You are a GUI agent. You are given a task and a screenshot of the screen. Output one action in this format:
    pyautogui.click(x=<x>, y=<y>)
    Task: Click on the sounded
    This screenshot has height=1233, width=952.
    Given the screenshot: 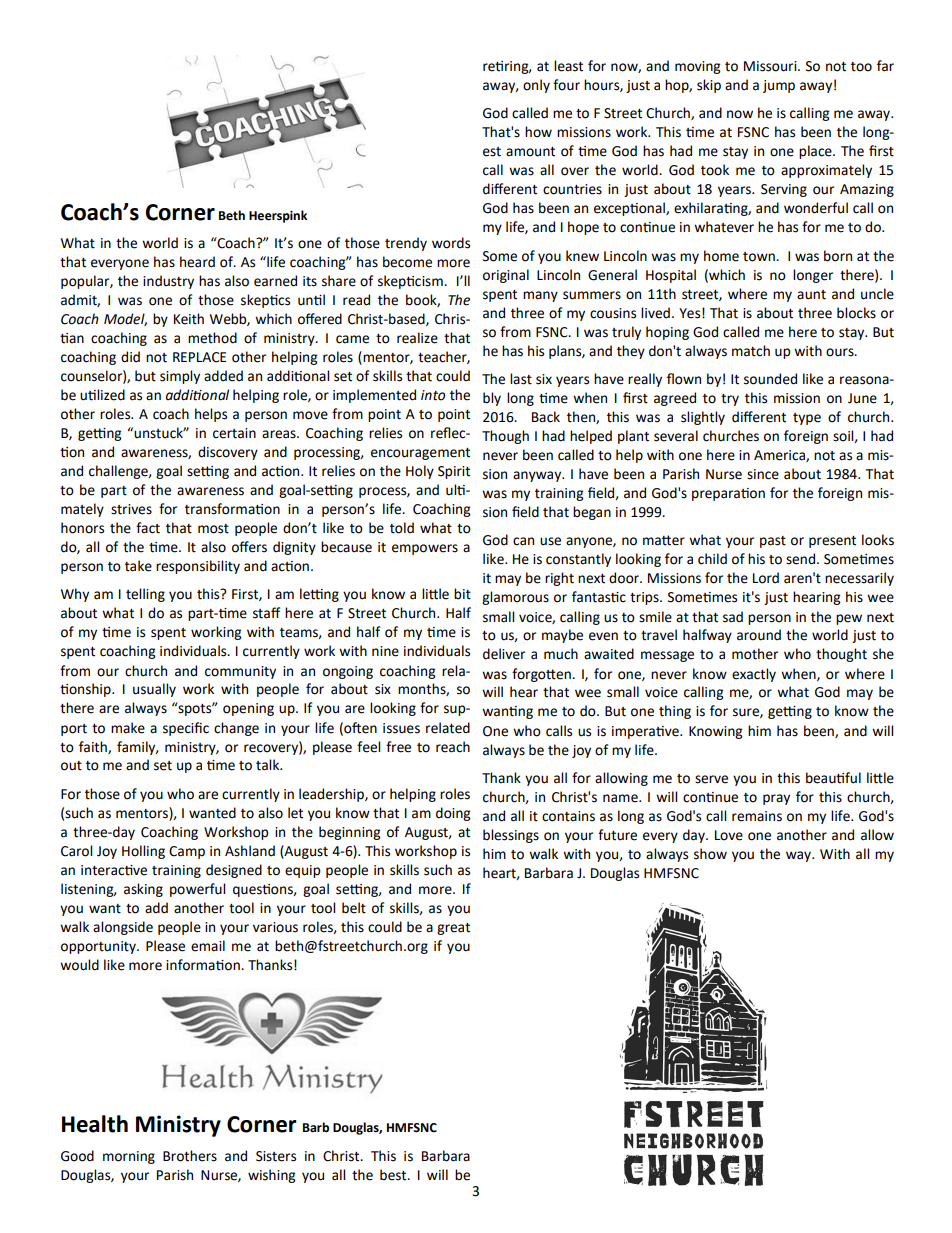 What is the action you would take?
    pyautogui.click(x=770, y=379)
